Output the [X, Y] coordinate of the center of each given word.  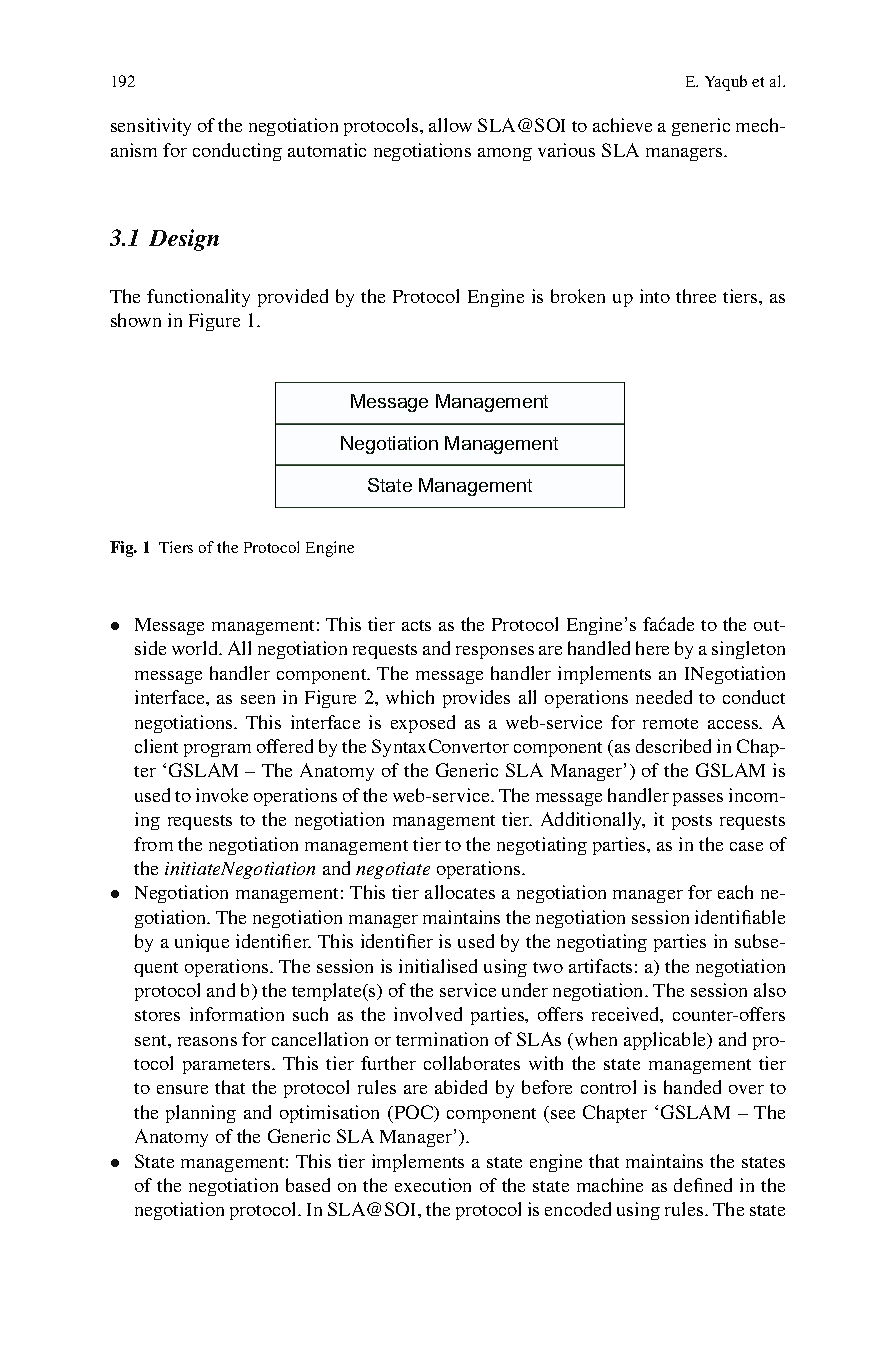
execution [433, 1185]
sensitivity [151, 127]
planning [201, 1114]
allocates [460, 892]
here [652, 648]
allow [450, 125]
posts [692, 822]
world [196, 648]
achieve [622, 125]
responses [495, 652]
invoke [222, 795]
